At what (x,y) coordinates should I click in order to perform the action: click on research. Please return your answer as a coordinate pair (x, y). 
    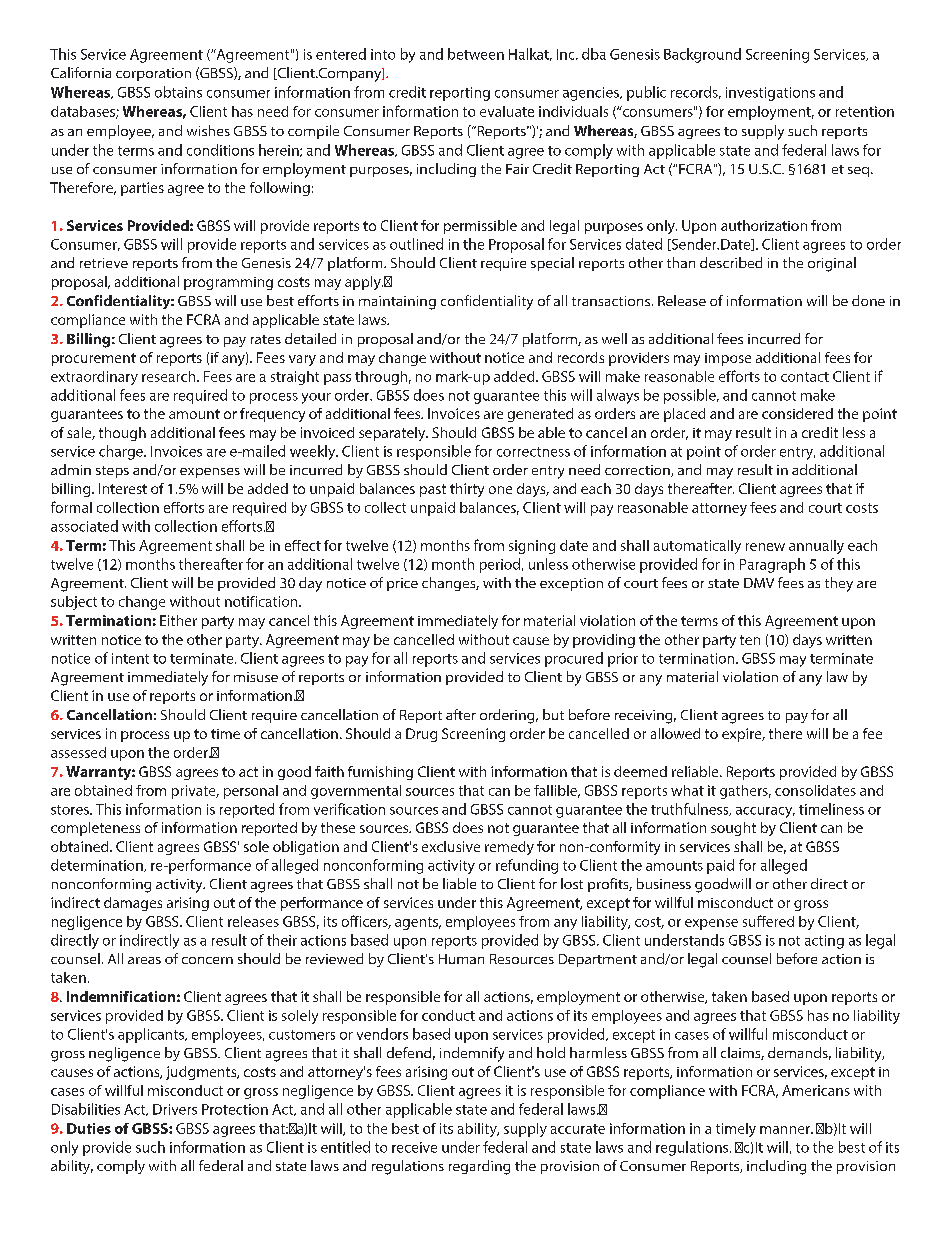
    Looking at the image, I should click on (170, 376).
